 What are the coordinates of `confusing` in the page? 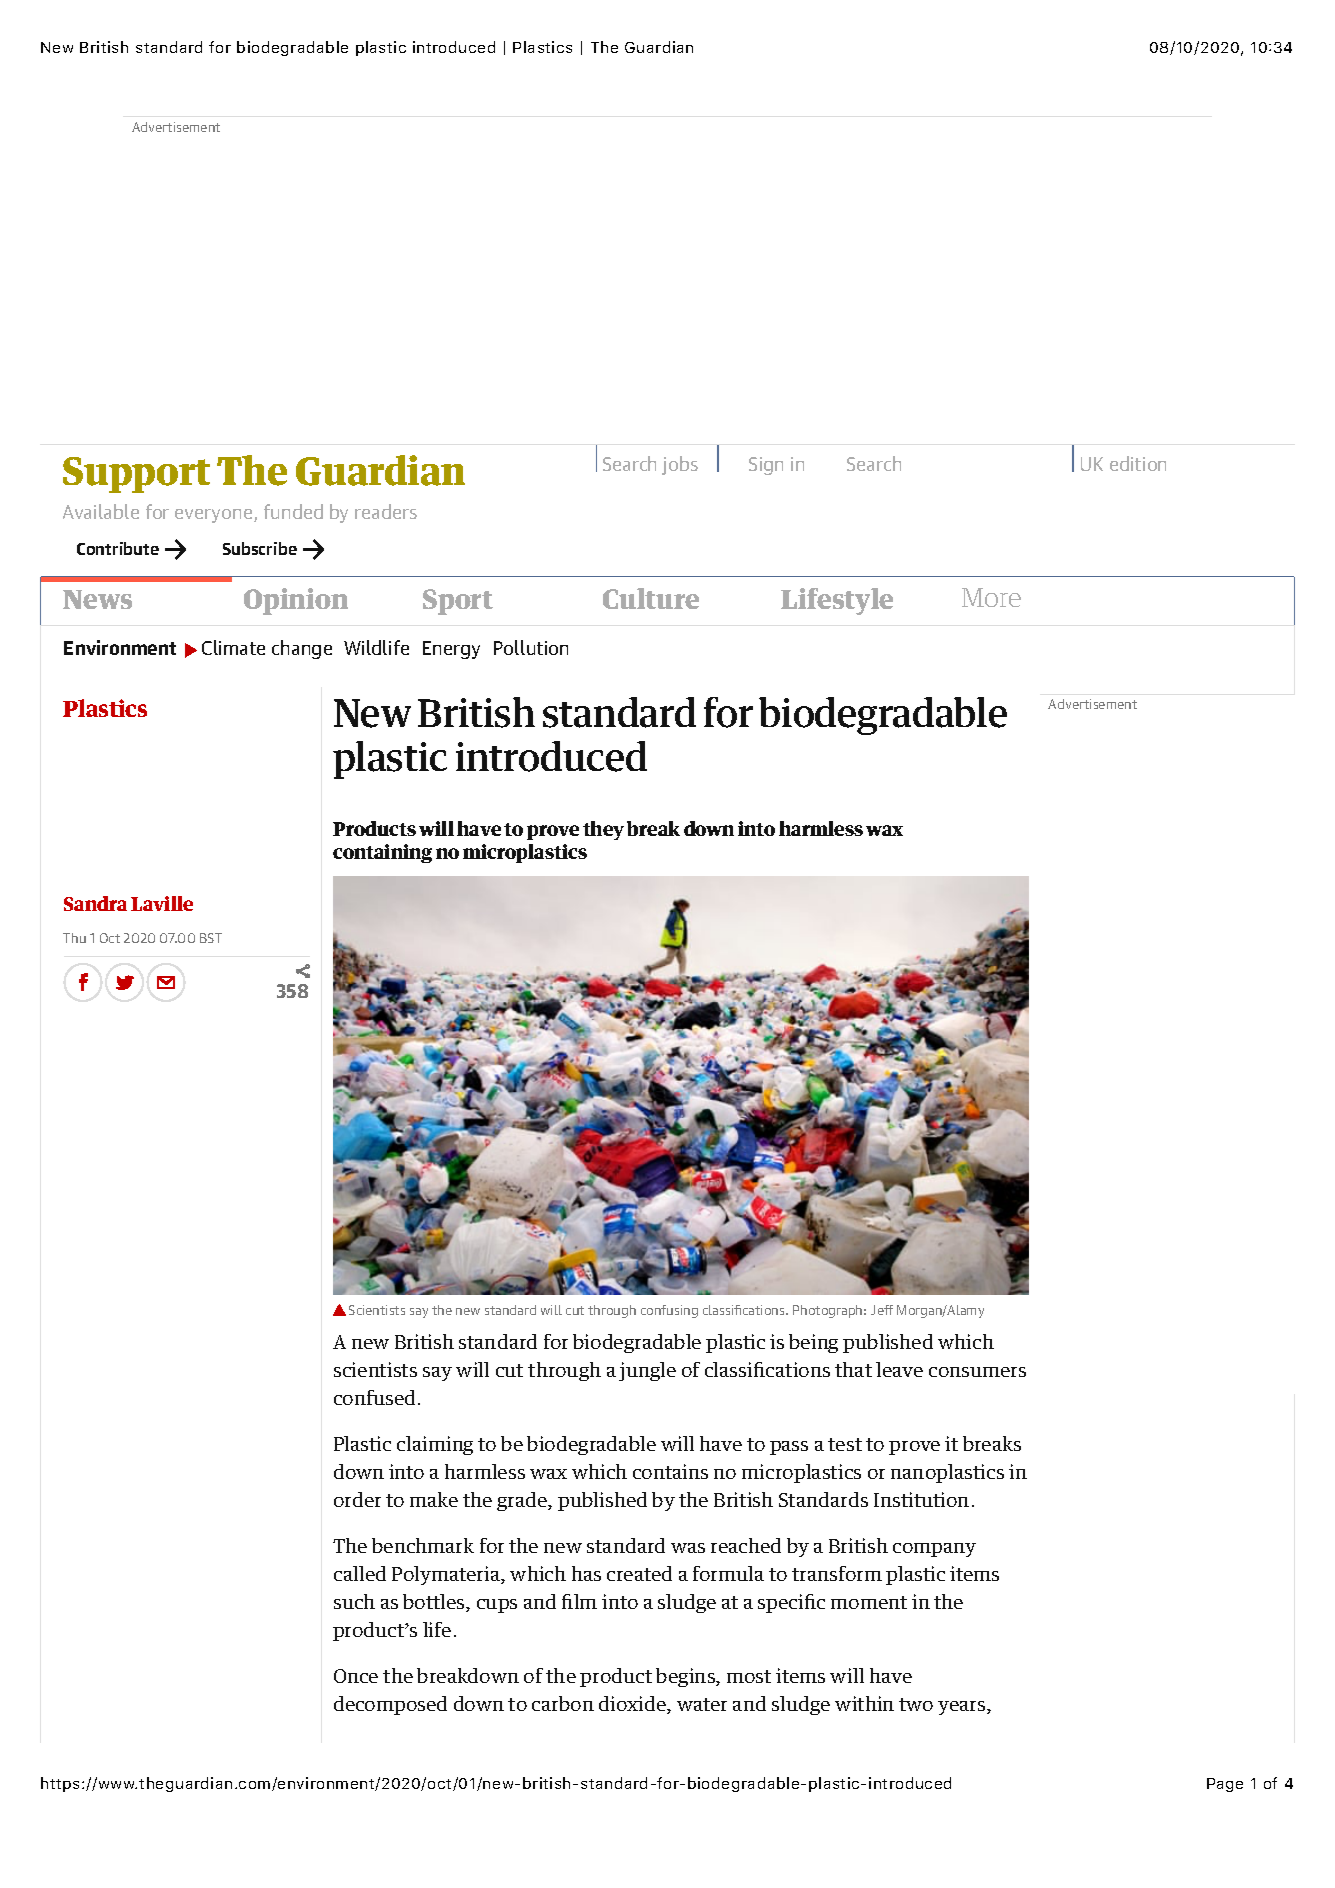 It's located at (669, 1311).
